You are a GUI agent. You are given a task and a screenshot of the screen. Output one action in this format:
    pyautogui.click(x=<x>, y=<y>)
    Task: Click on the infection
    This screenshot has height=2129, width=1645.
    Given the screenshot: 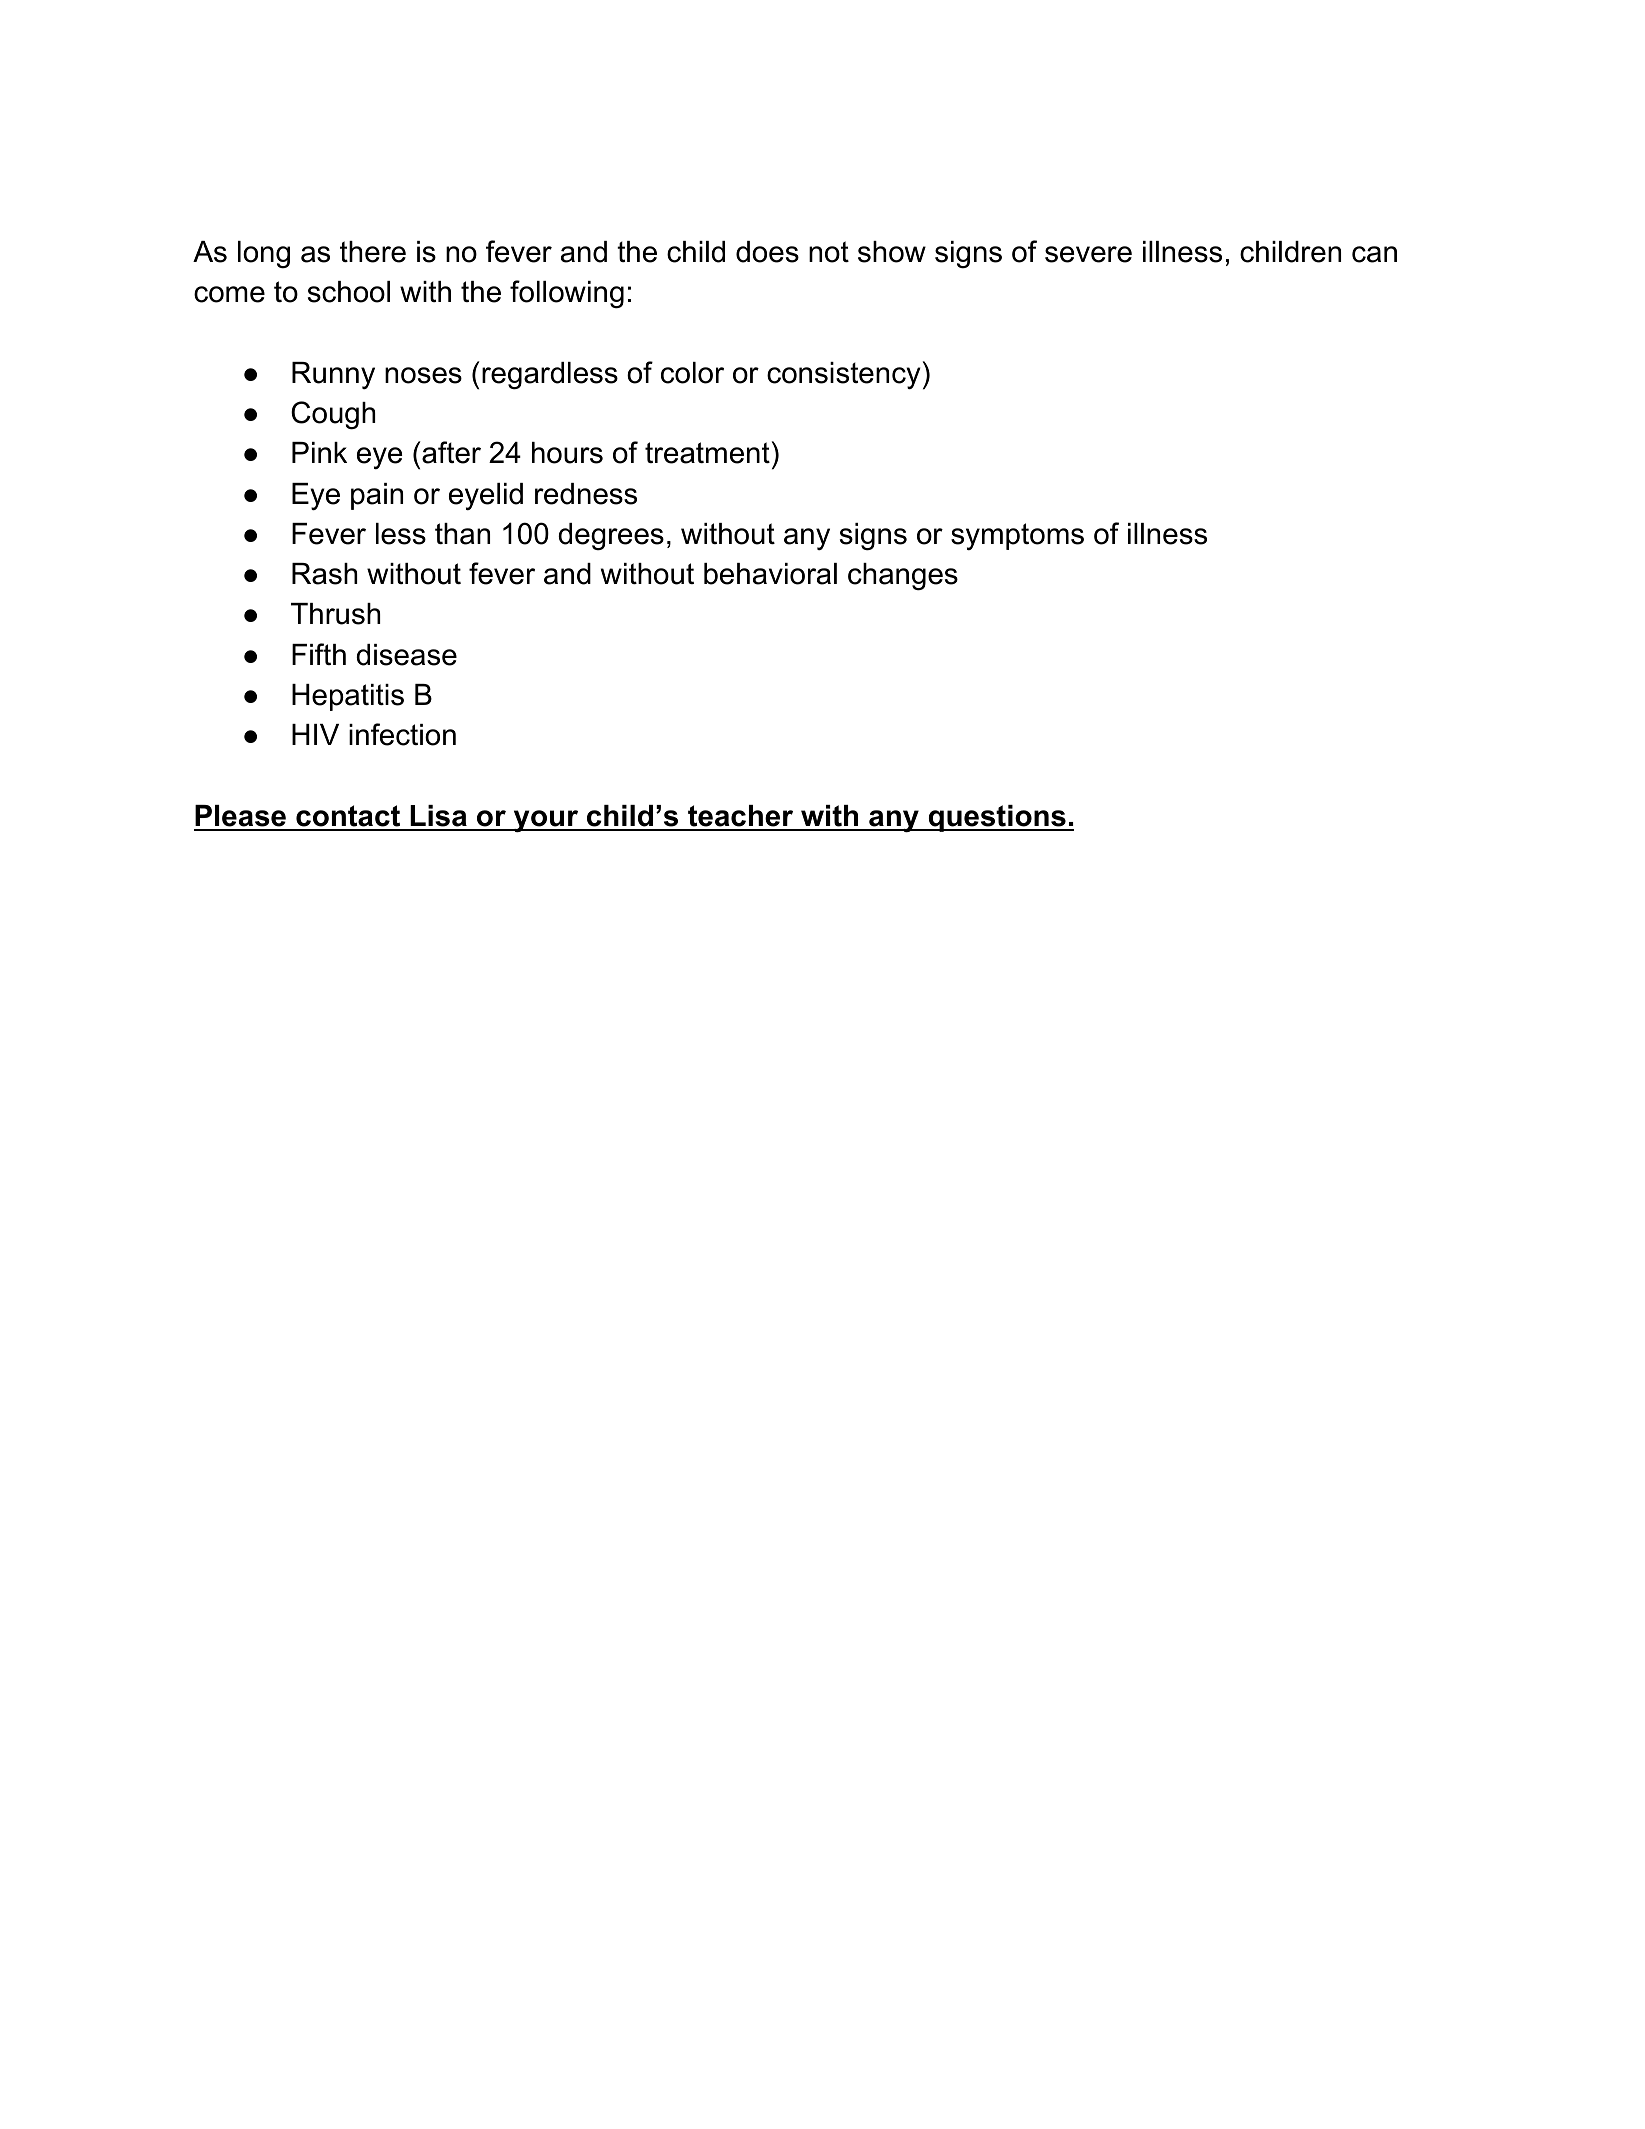 What is the action you would take?
    pyautogui.click(x=402, y=734)
